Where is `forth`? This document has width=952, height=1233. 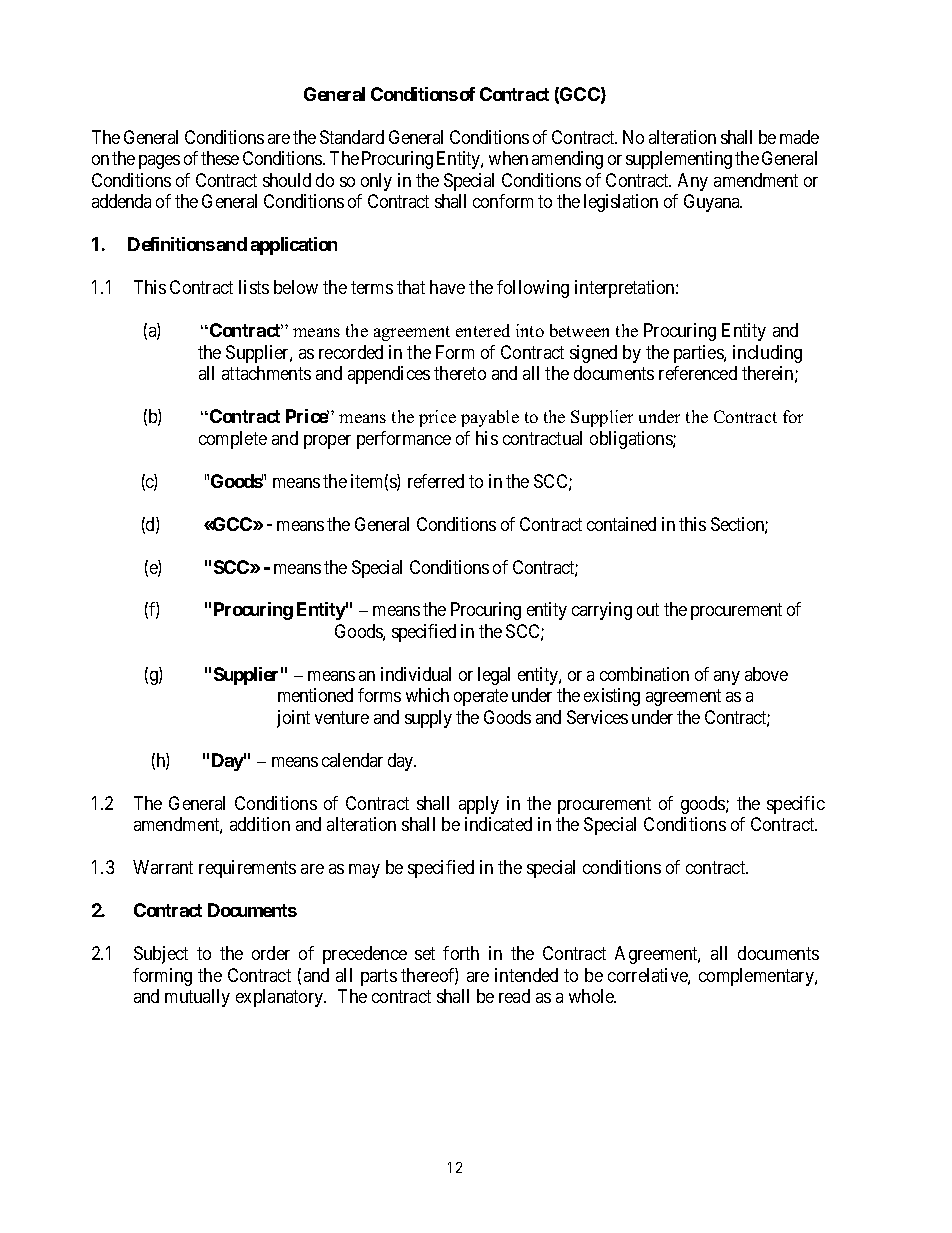
forth is located at coordinates (461, 953).
